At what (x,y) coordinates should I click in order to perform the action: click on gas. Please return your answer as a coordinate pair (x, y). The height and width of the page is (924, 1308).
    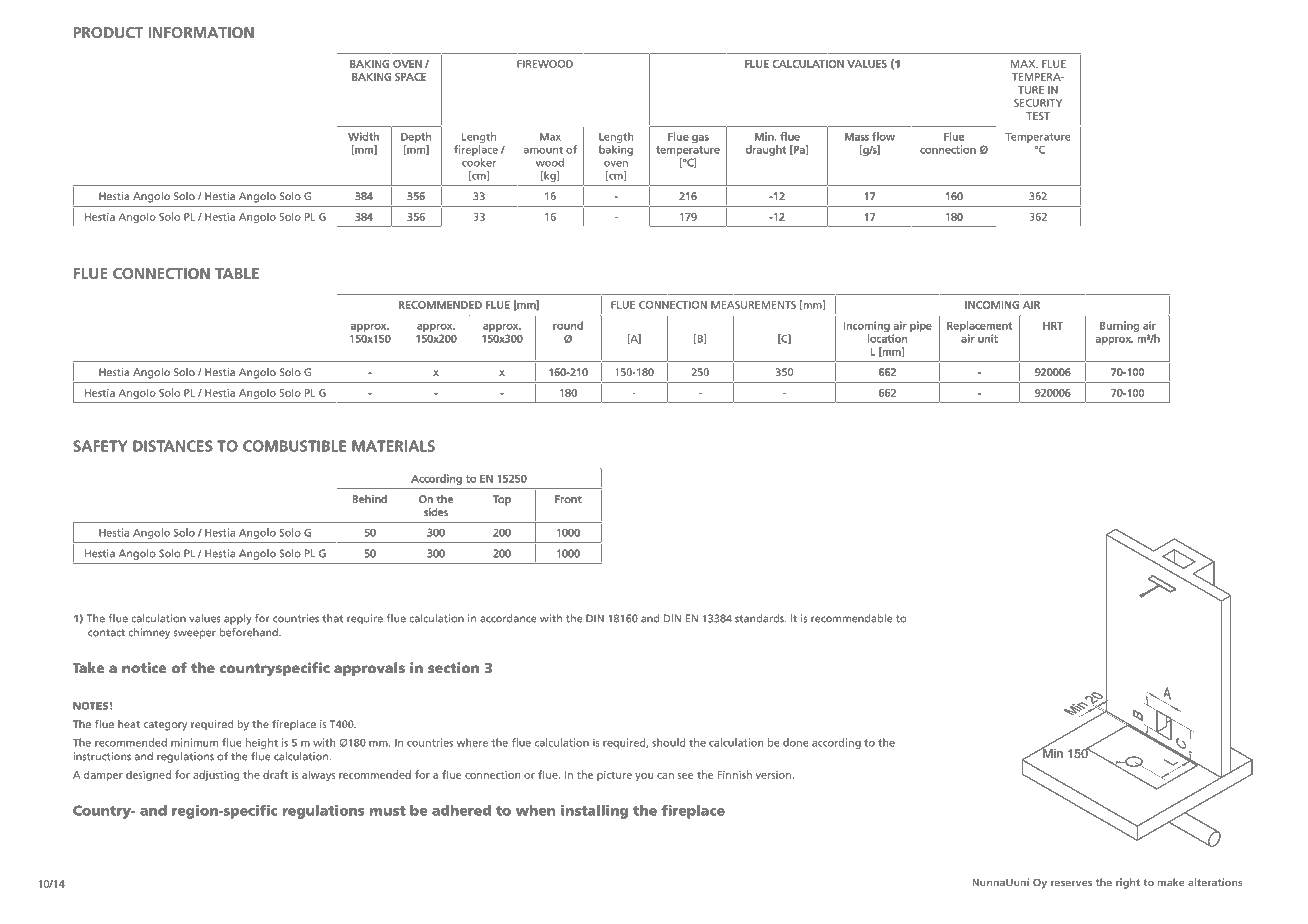
    Looking at the image, I should click on (700, 139).
